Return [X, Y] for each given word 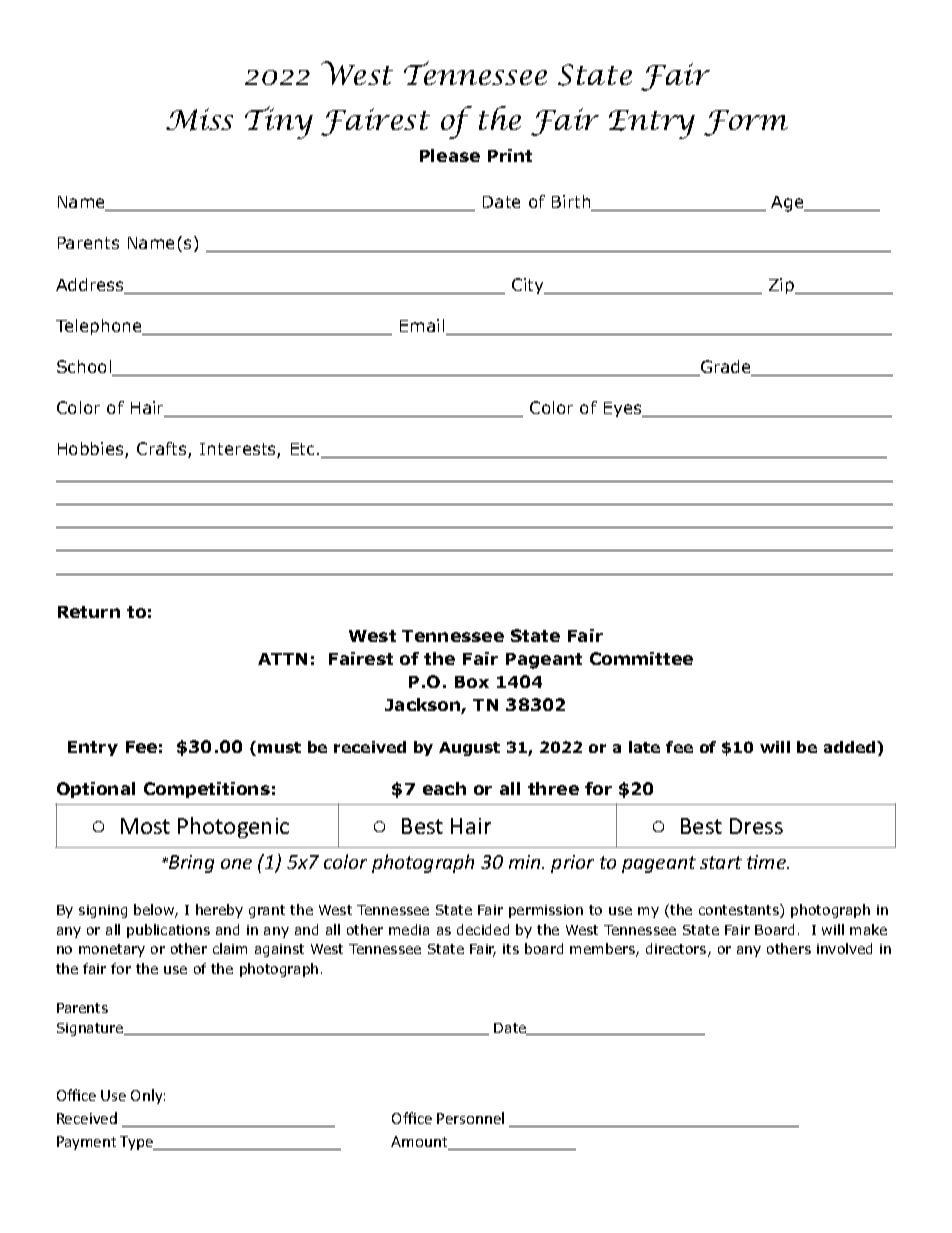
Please [450, 155]
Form [746, 123]
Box [472, 682]
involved [844, 948]
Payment [86, 1143]
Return [89, 612]
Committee [641, 658]
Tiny [279, 122]
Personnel [470, 1118]
